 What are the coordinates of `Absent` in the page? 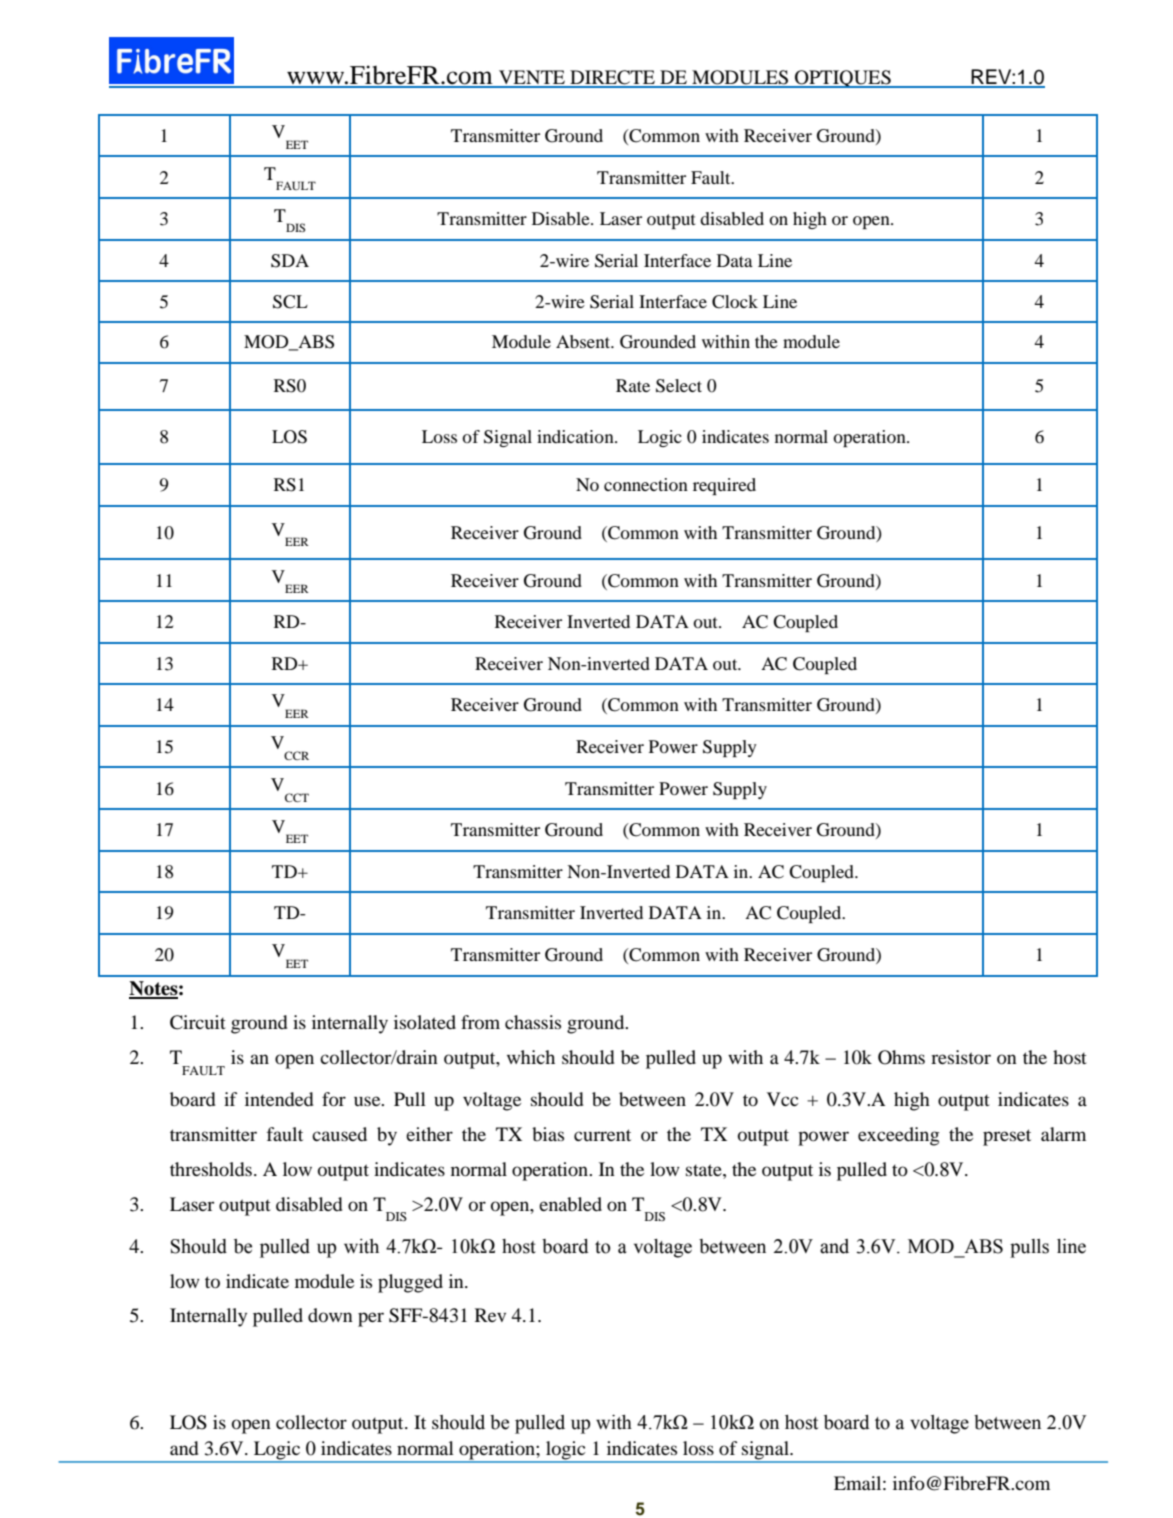 It's located at (584, 341).
